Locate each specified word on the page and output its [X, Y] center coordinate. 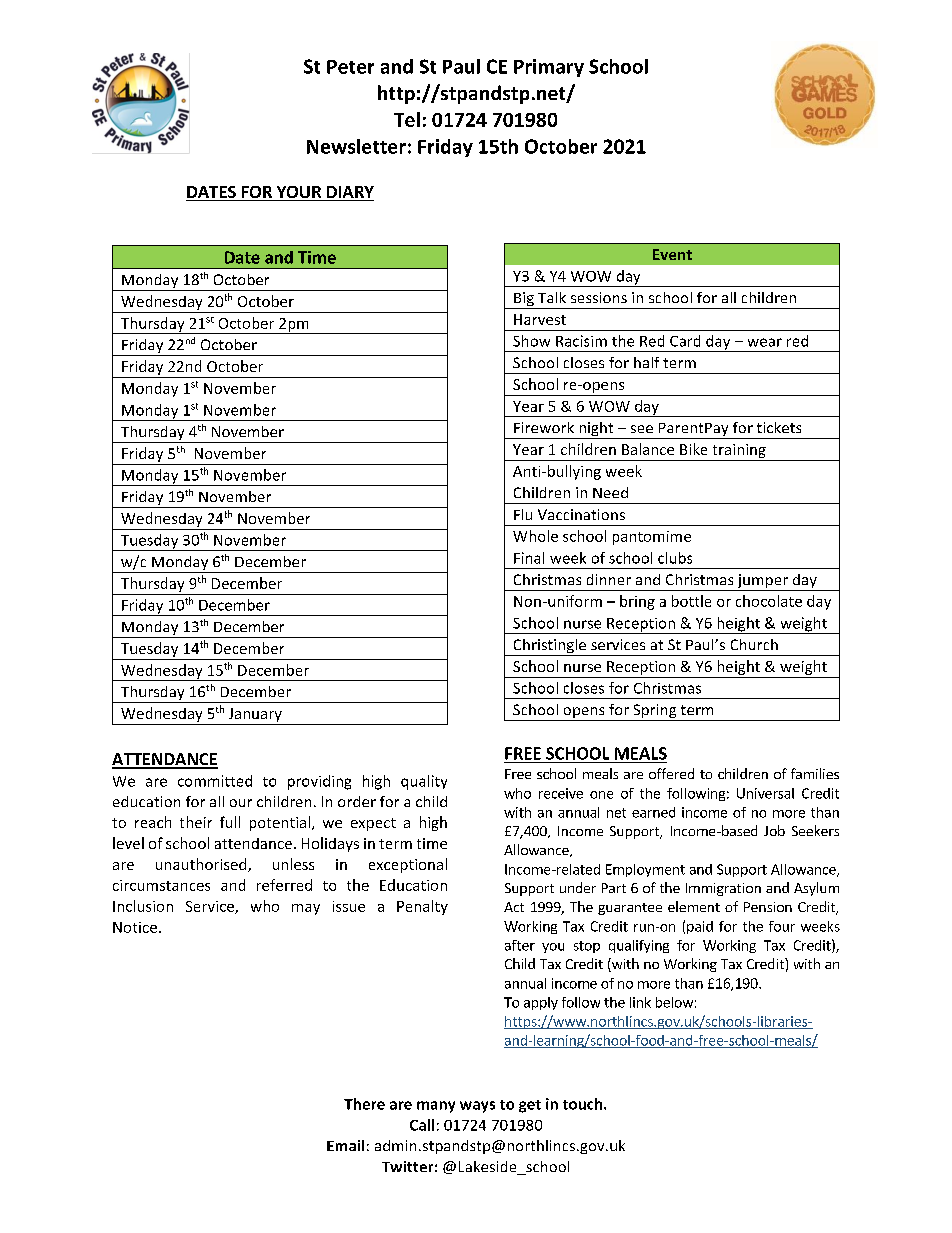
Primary [549, 68]
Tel [407, 119]
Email [345, 1145]
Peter [350, 67]
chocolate [769, 601]
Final [529, 558]
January [255, 715]
